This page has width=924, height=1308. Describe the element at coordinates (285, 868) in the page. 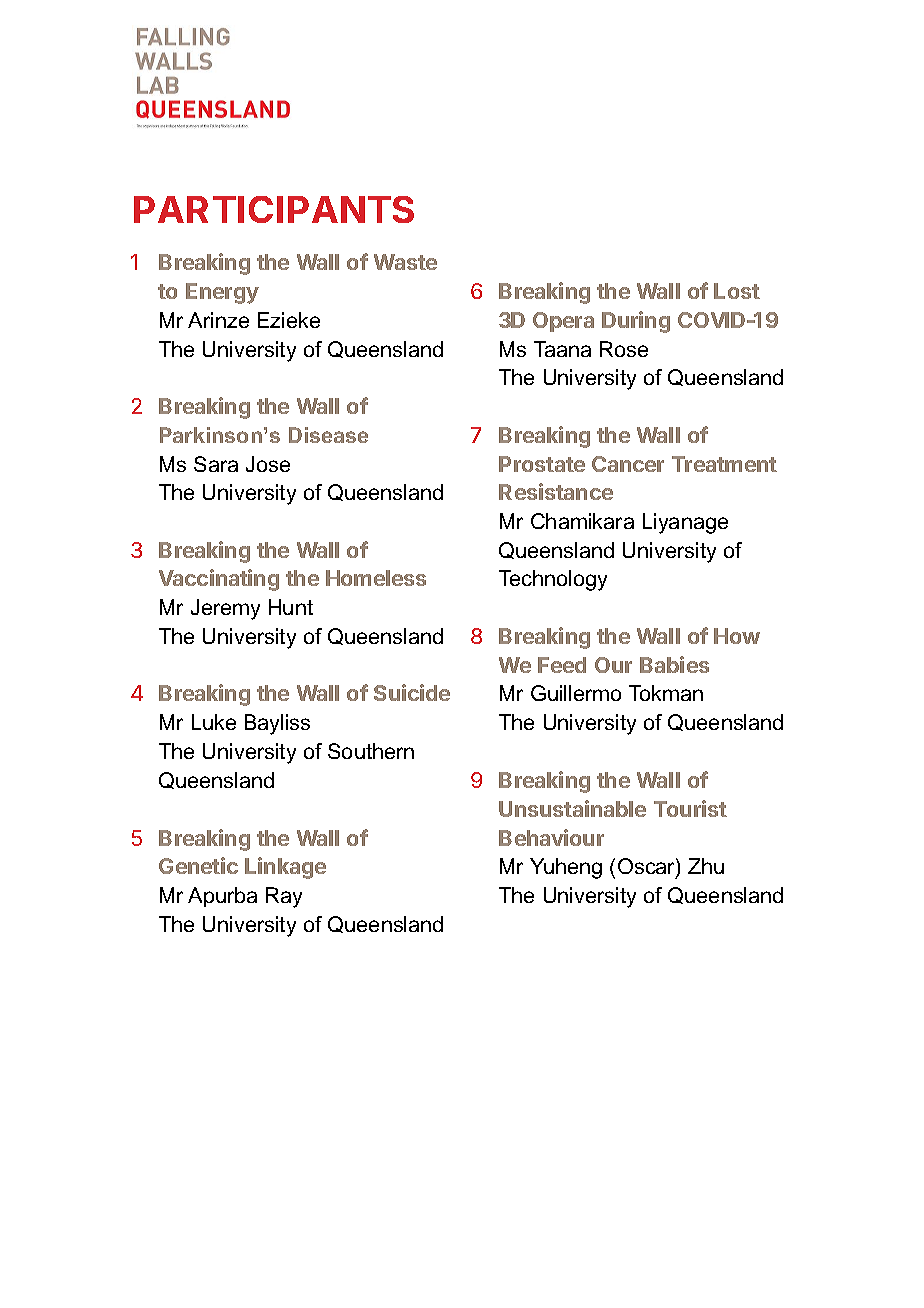

I see `Linkage` at that location.
